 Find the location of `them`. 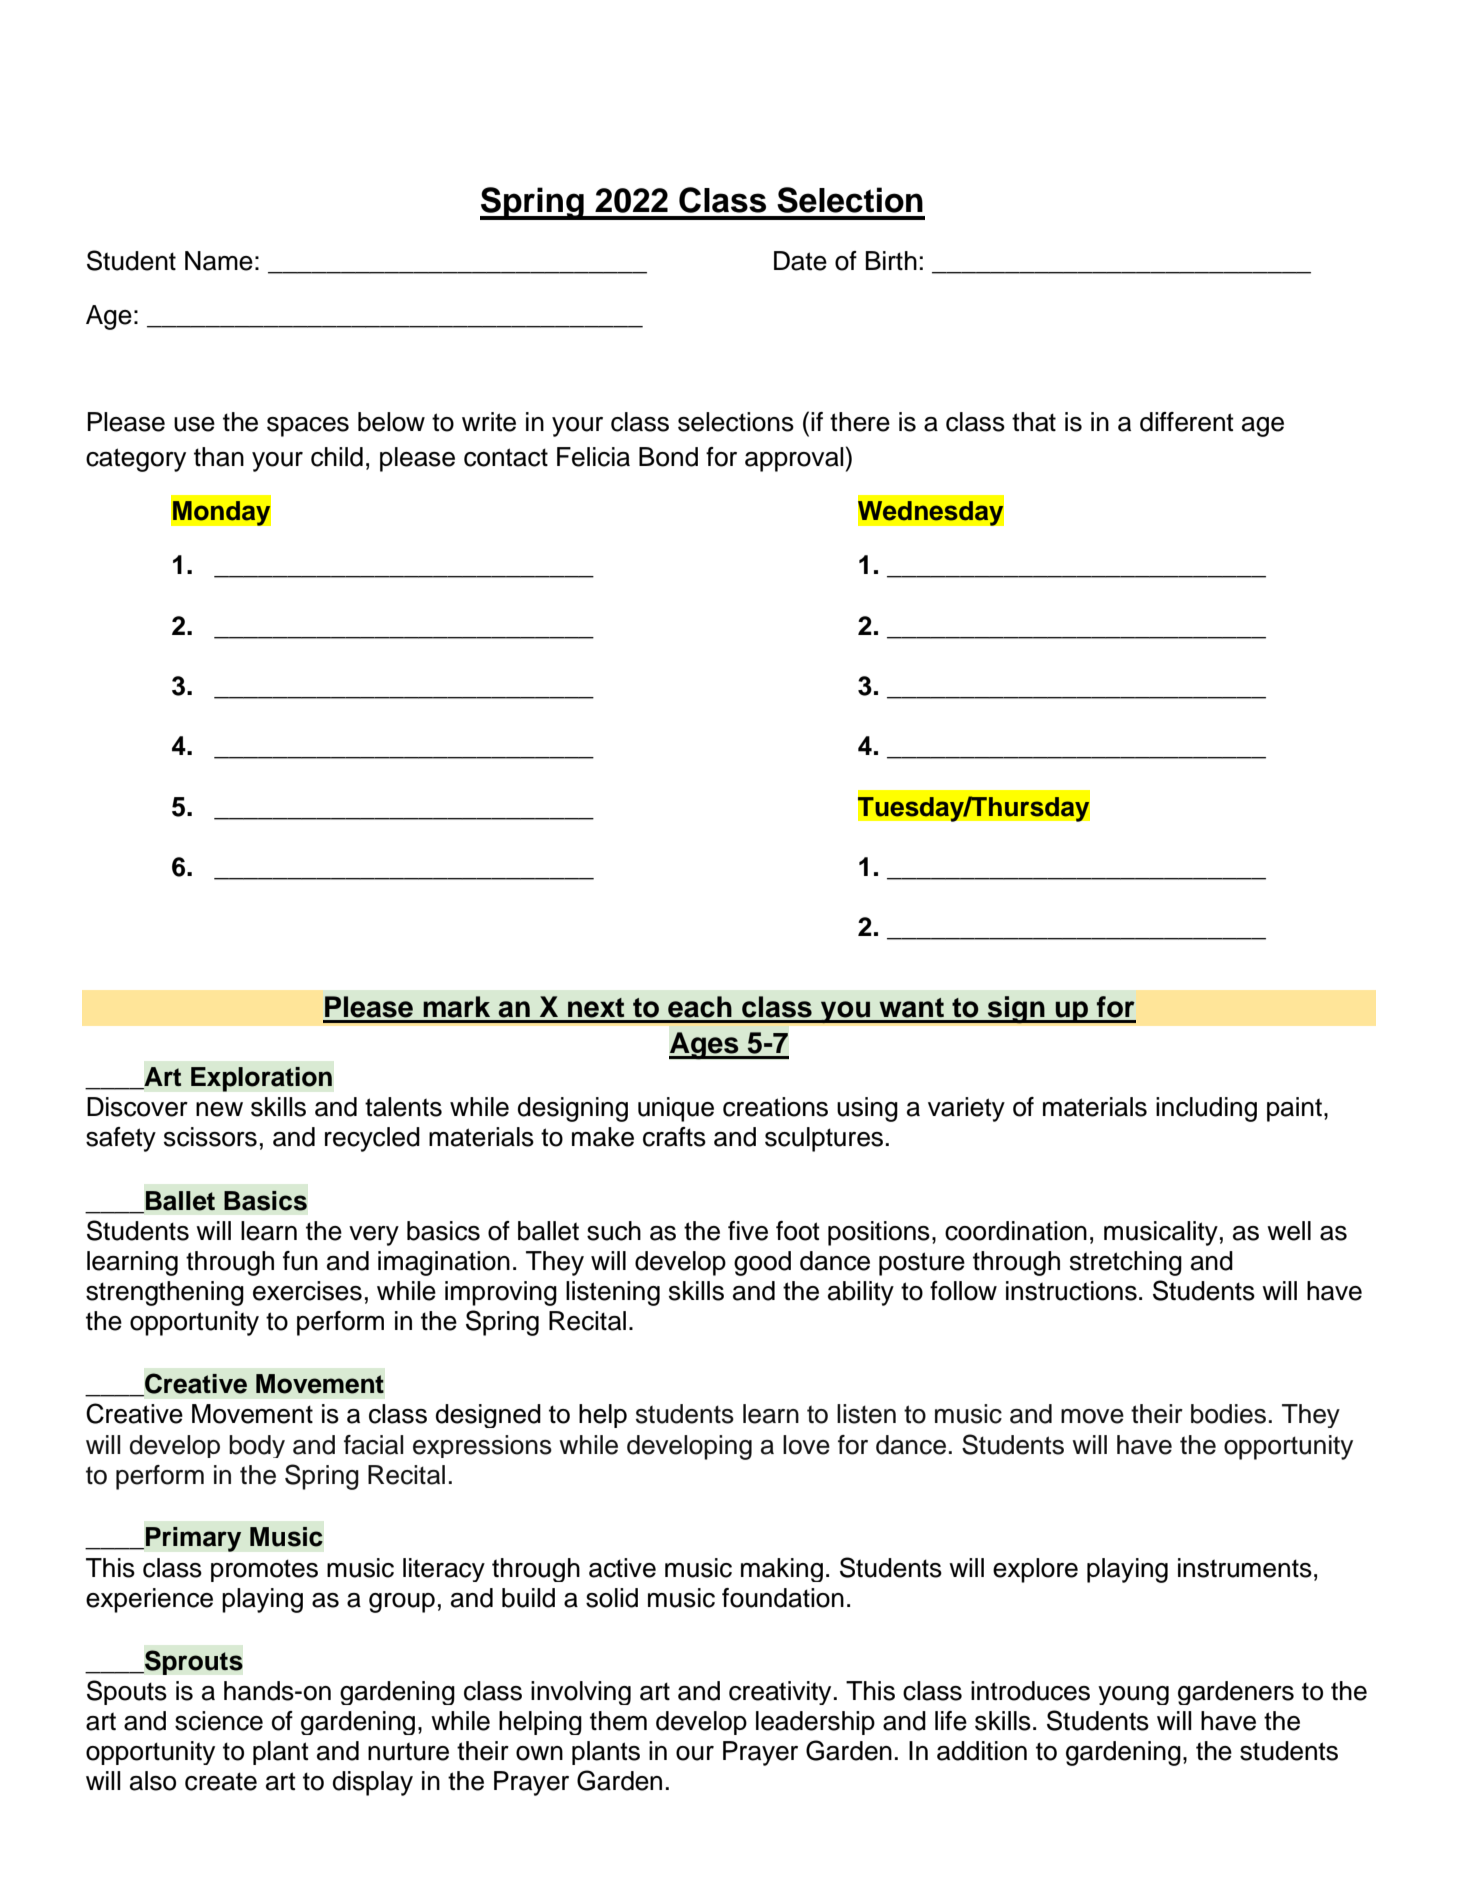

them is located at coordinates (618, 1721).
